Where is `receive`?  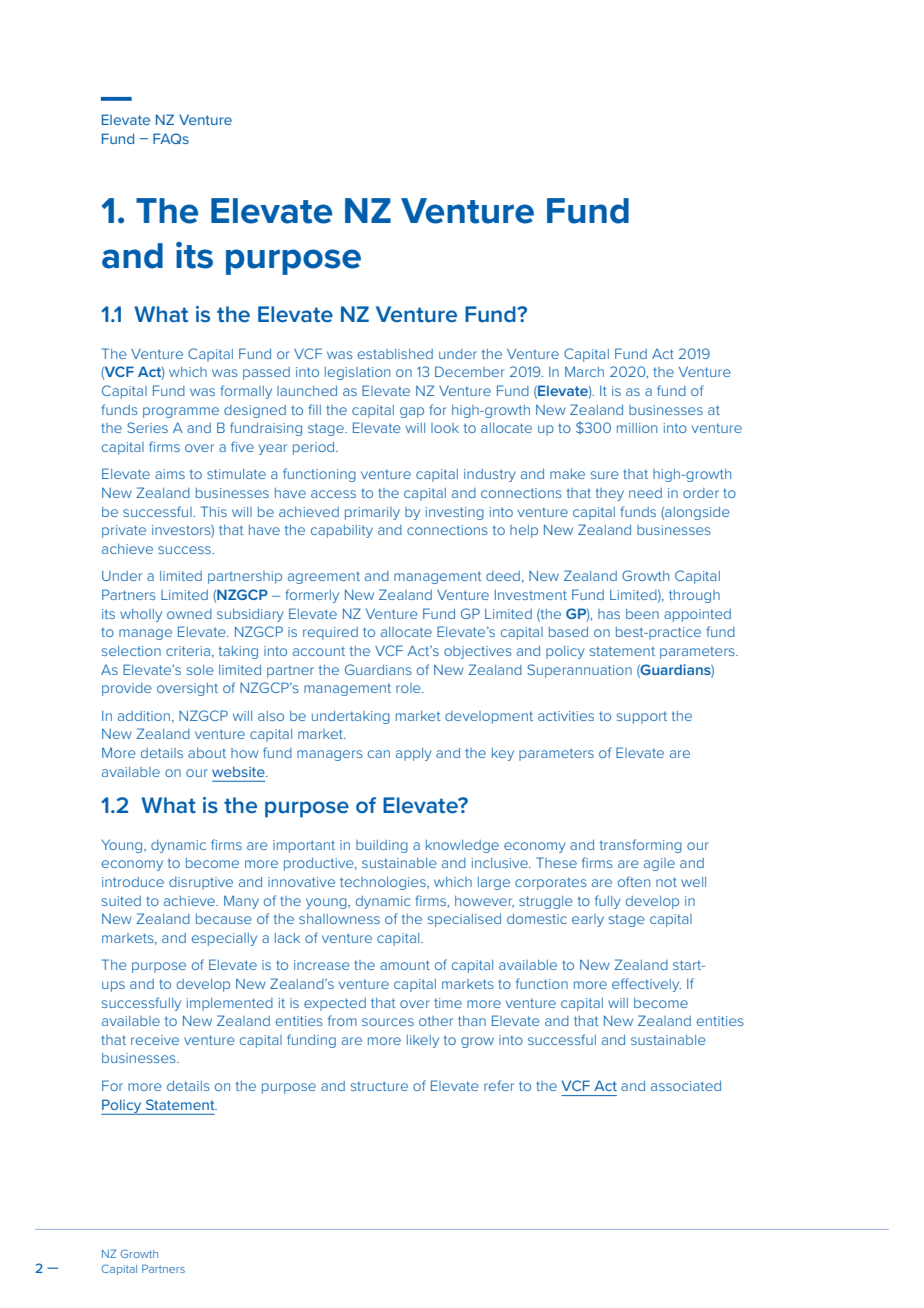
receive is located at coordinates (155, 1040).
